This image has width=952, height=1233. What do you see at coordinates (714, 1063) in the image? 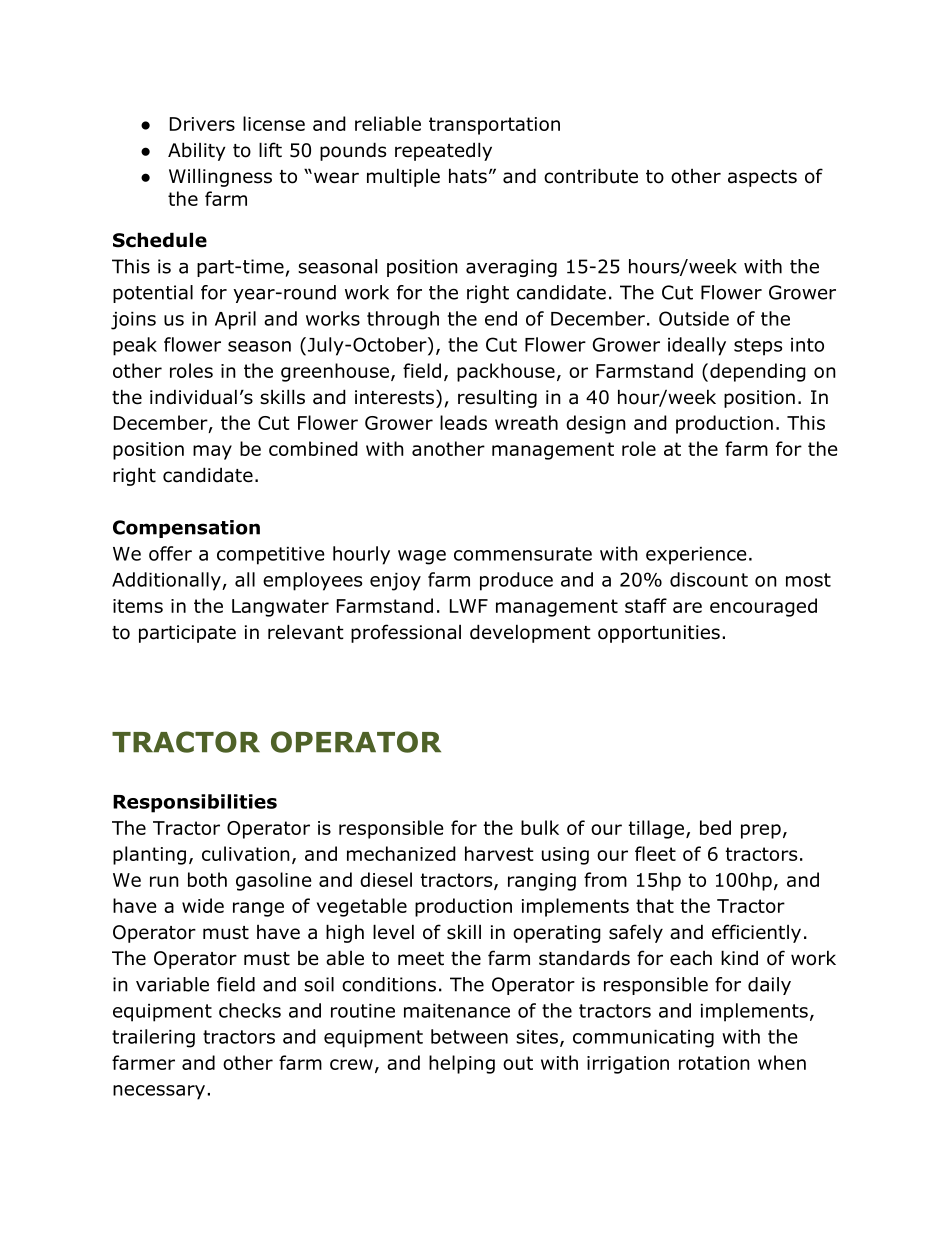
I see `rotation` at bounding box center [714, 1063].
